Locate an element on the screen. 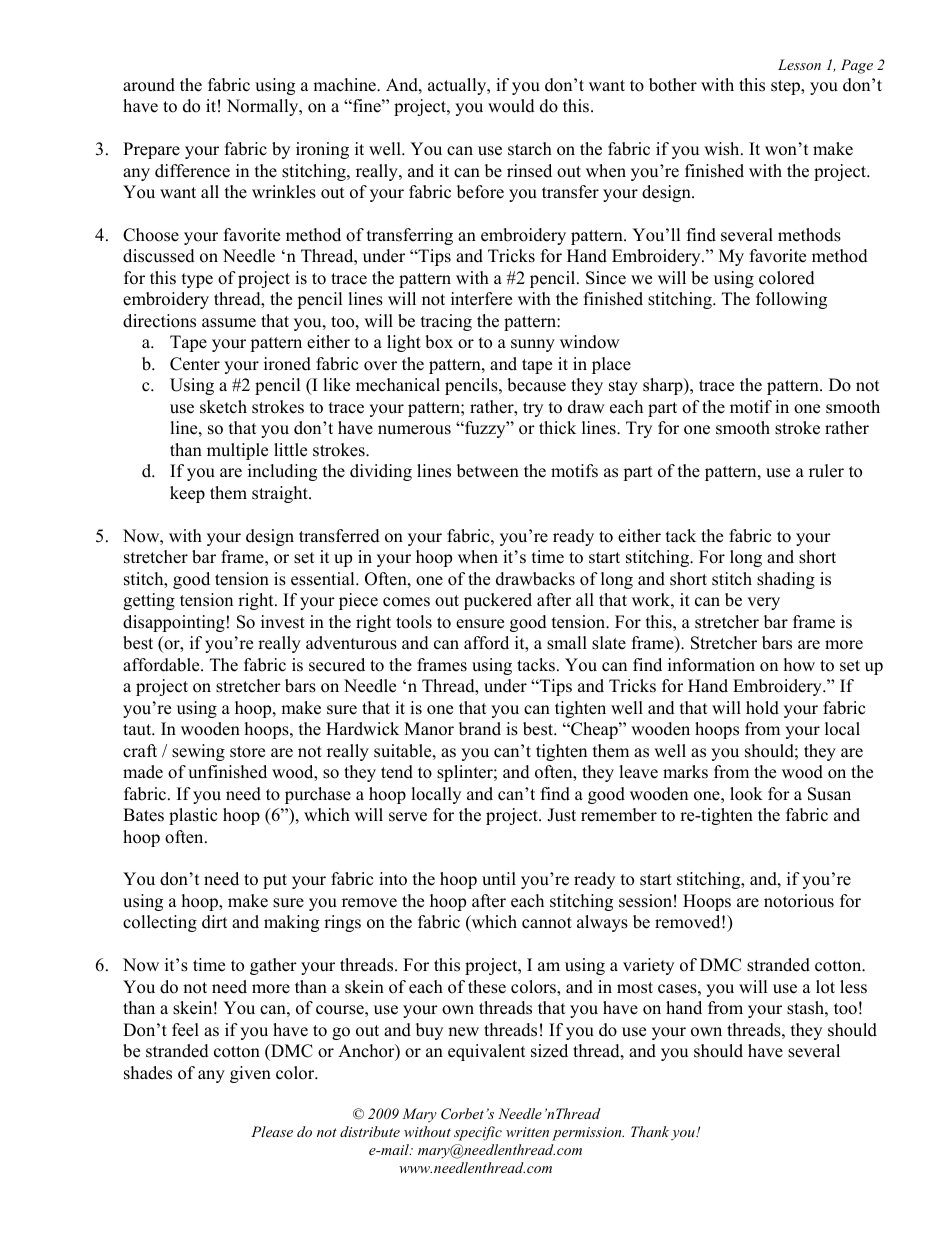 This screenshot has height=1233, width=952. specific is located at coordinates (478, 1133).
